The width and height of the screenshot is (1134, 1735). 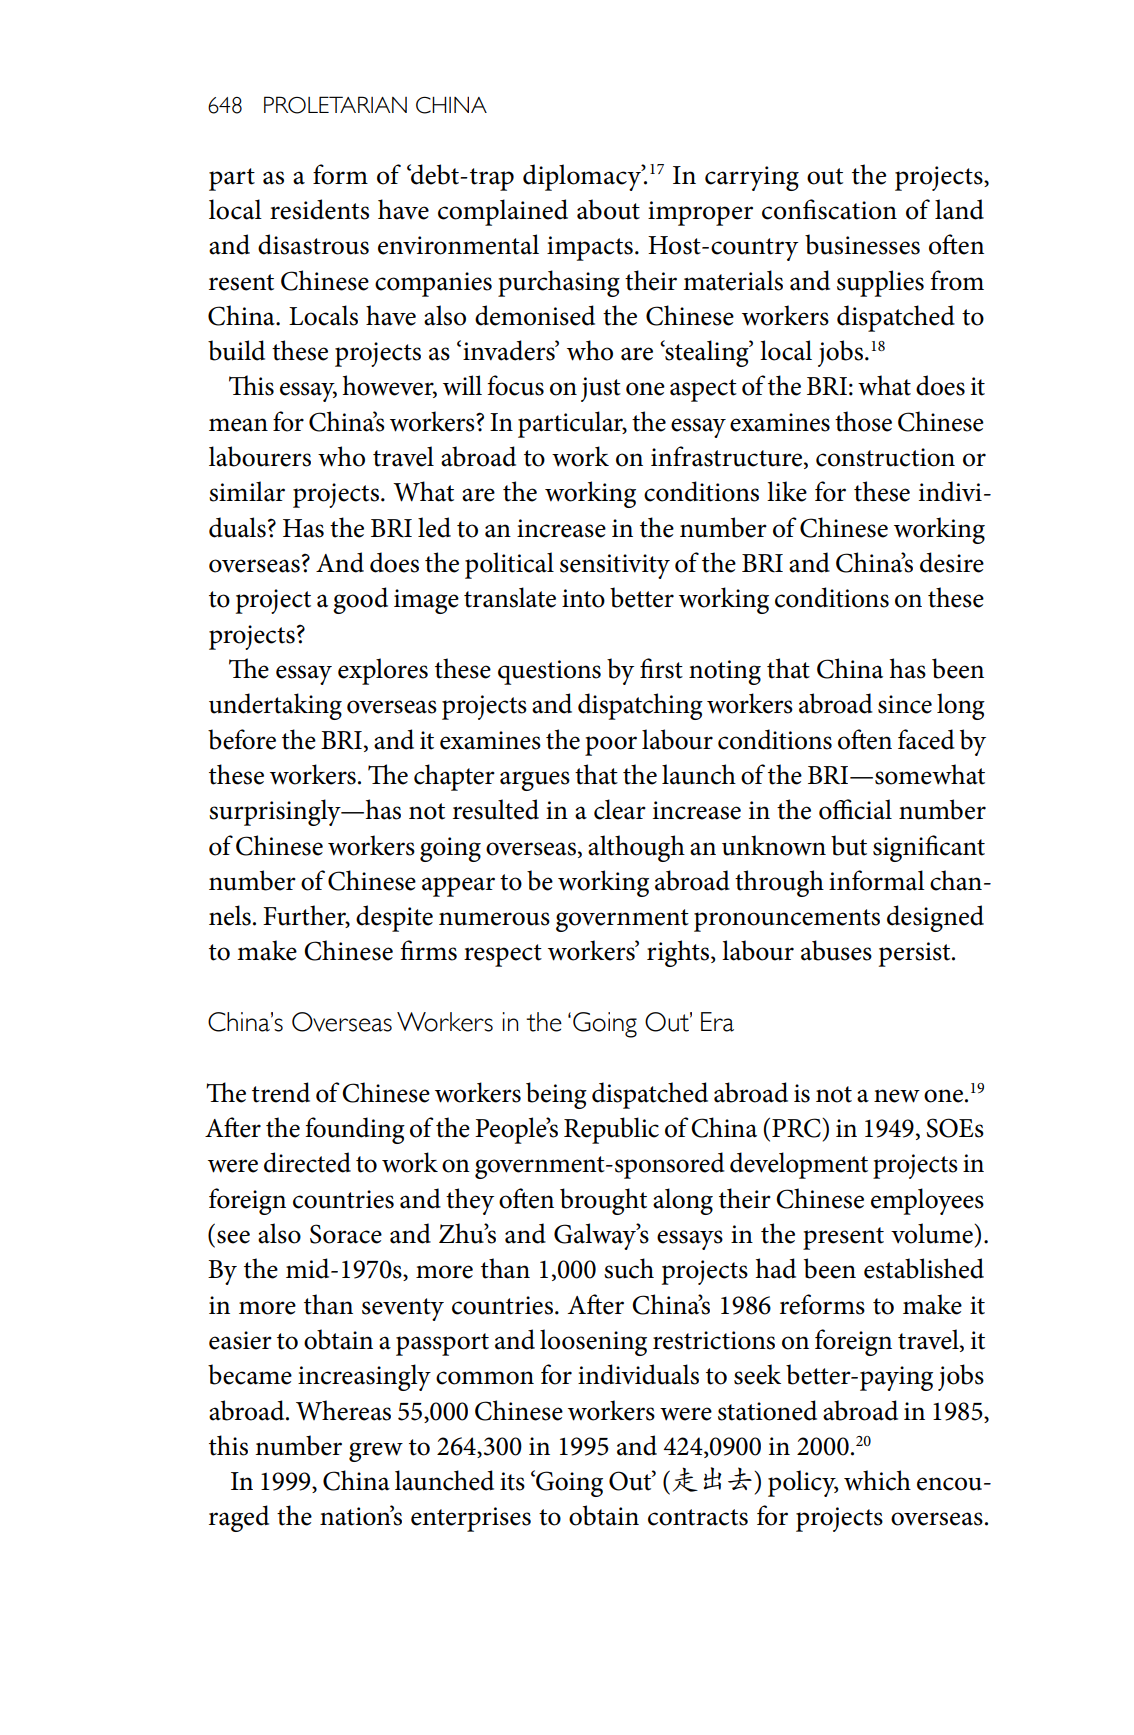 I want to click on before, so click(x=242, y=739).
